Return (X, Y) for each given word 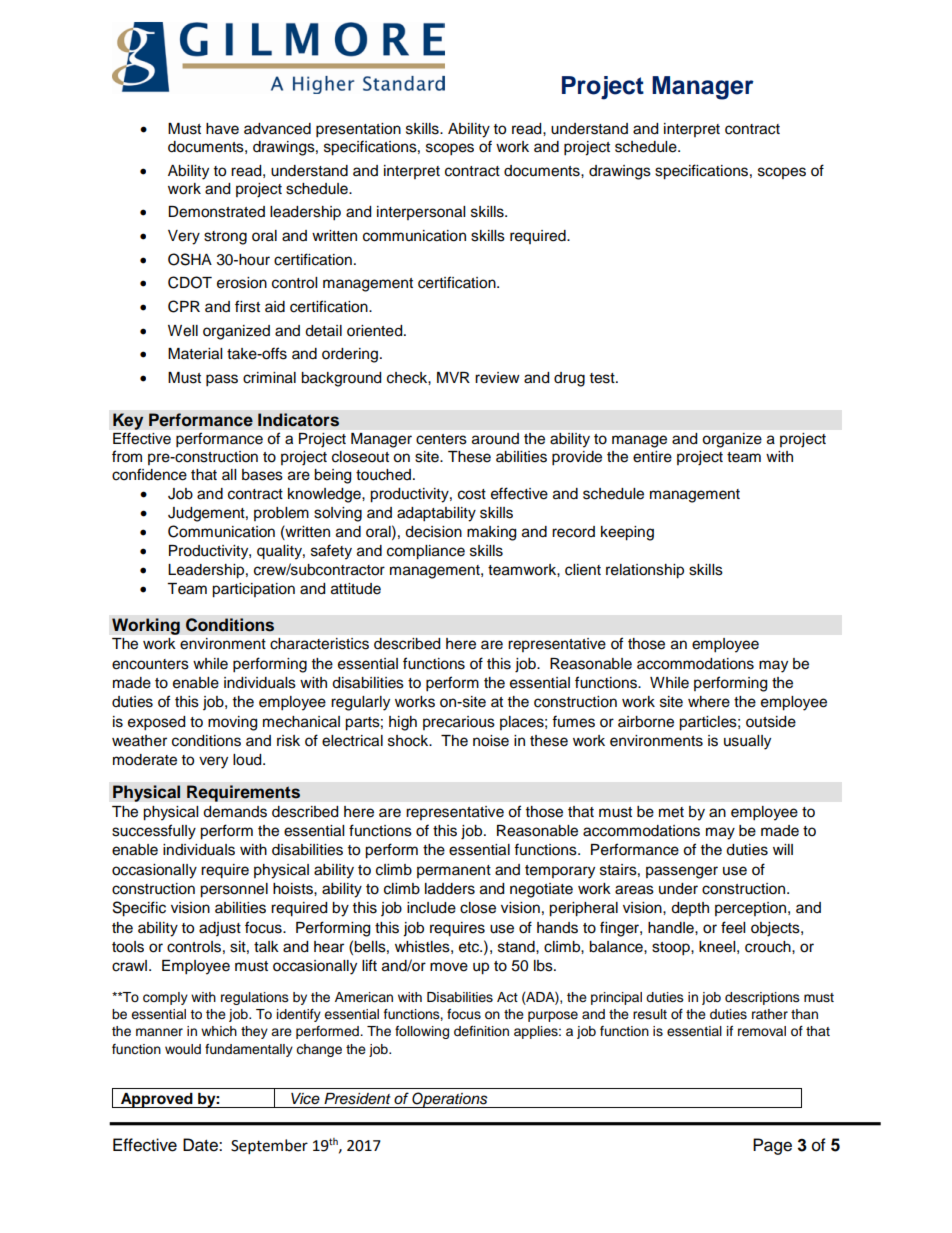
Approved (157, 1100)
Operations (450, 1100)
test (603, 378)
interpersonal (421, 213)
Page (772, 1146)
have (222, 129)
